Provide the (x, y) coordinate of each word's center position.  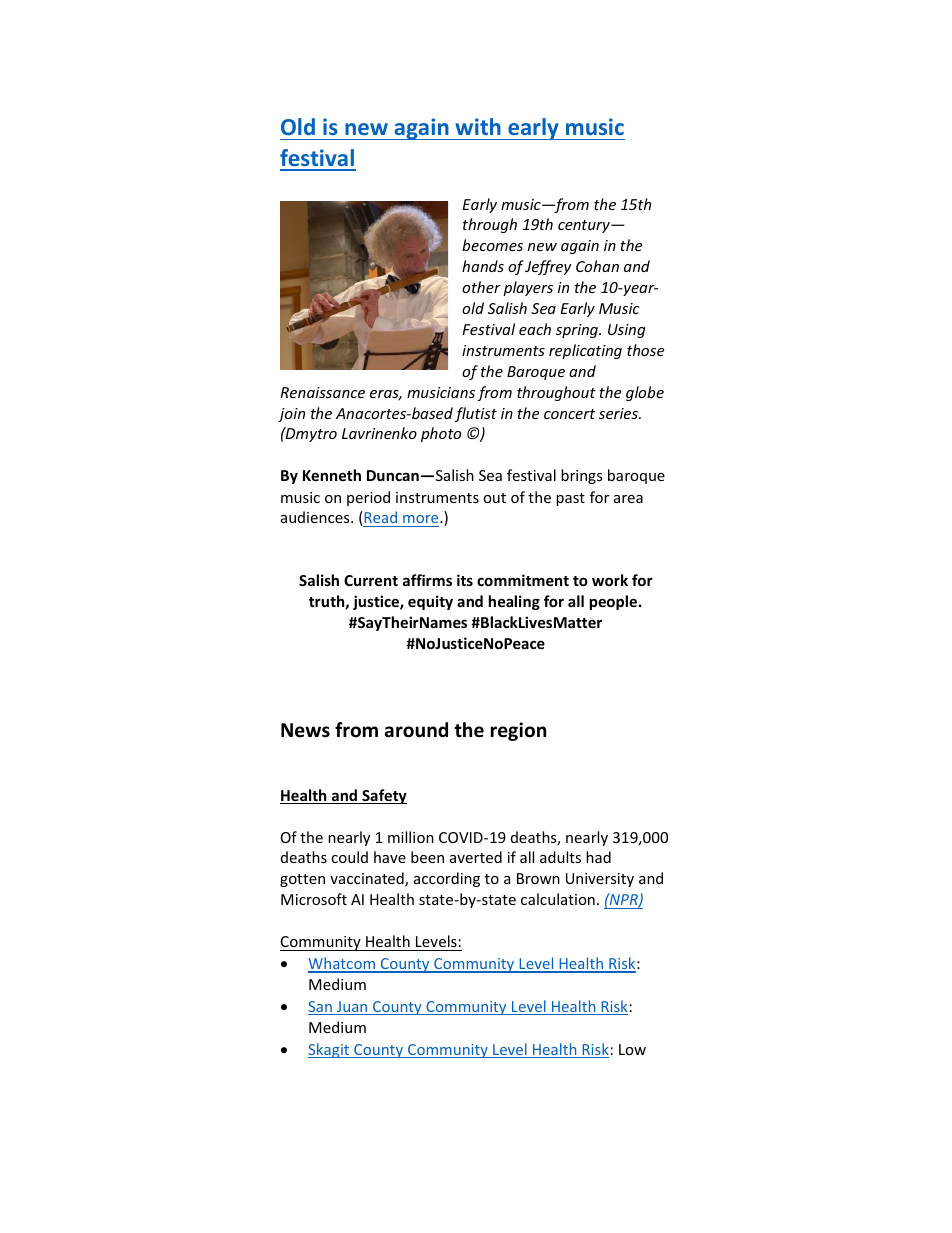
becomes (492, 245)
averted (476, 857)
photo (441, 434)
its (465, 580)
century (585, 226)
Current (371, 580)
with (478, 126)
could (349, 857)
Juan (352, 1008)
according (447, 879)
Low (632, 1049)
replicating (585, 351)
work (610, 580)
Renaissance (322, 392)
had (598, 857)
